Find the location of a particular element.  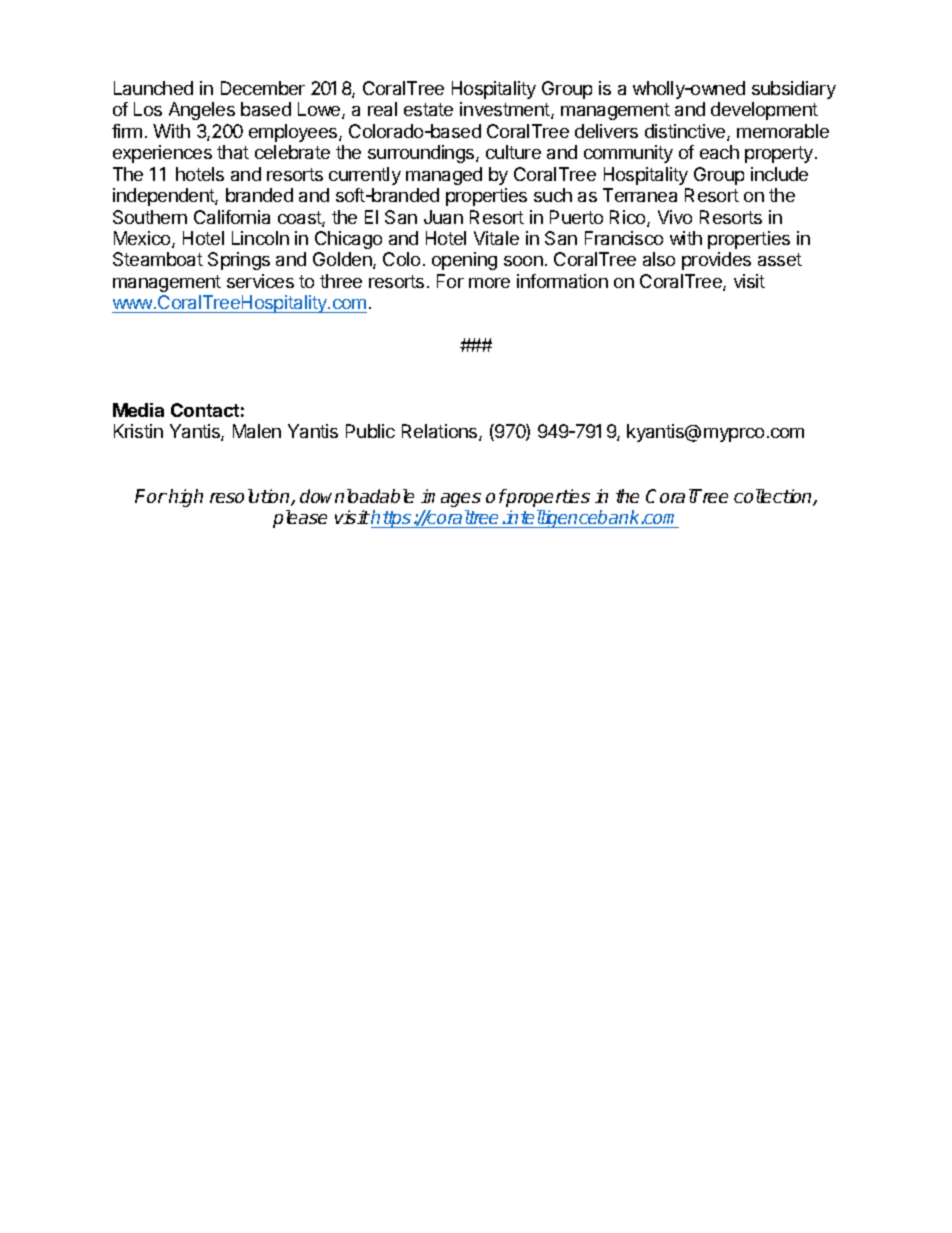

Vivo is located at coordinates (675, 217).
